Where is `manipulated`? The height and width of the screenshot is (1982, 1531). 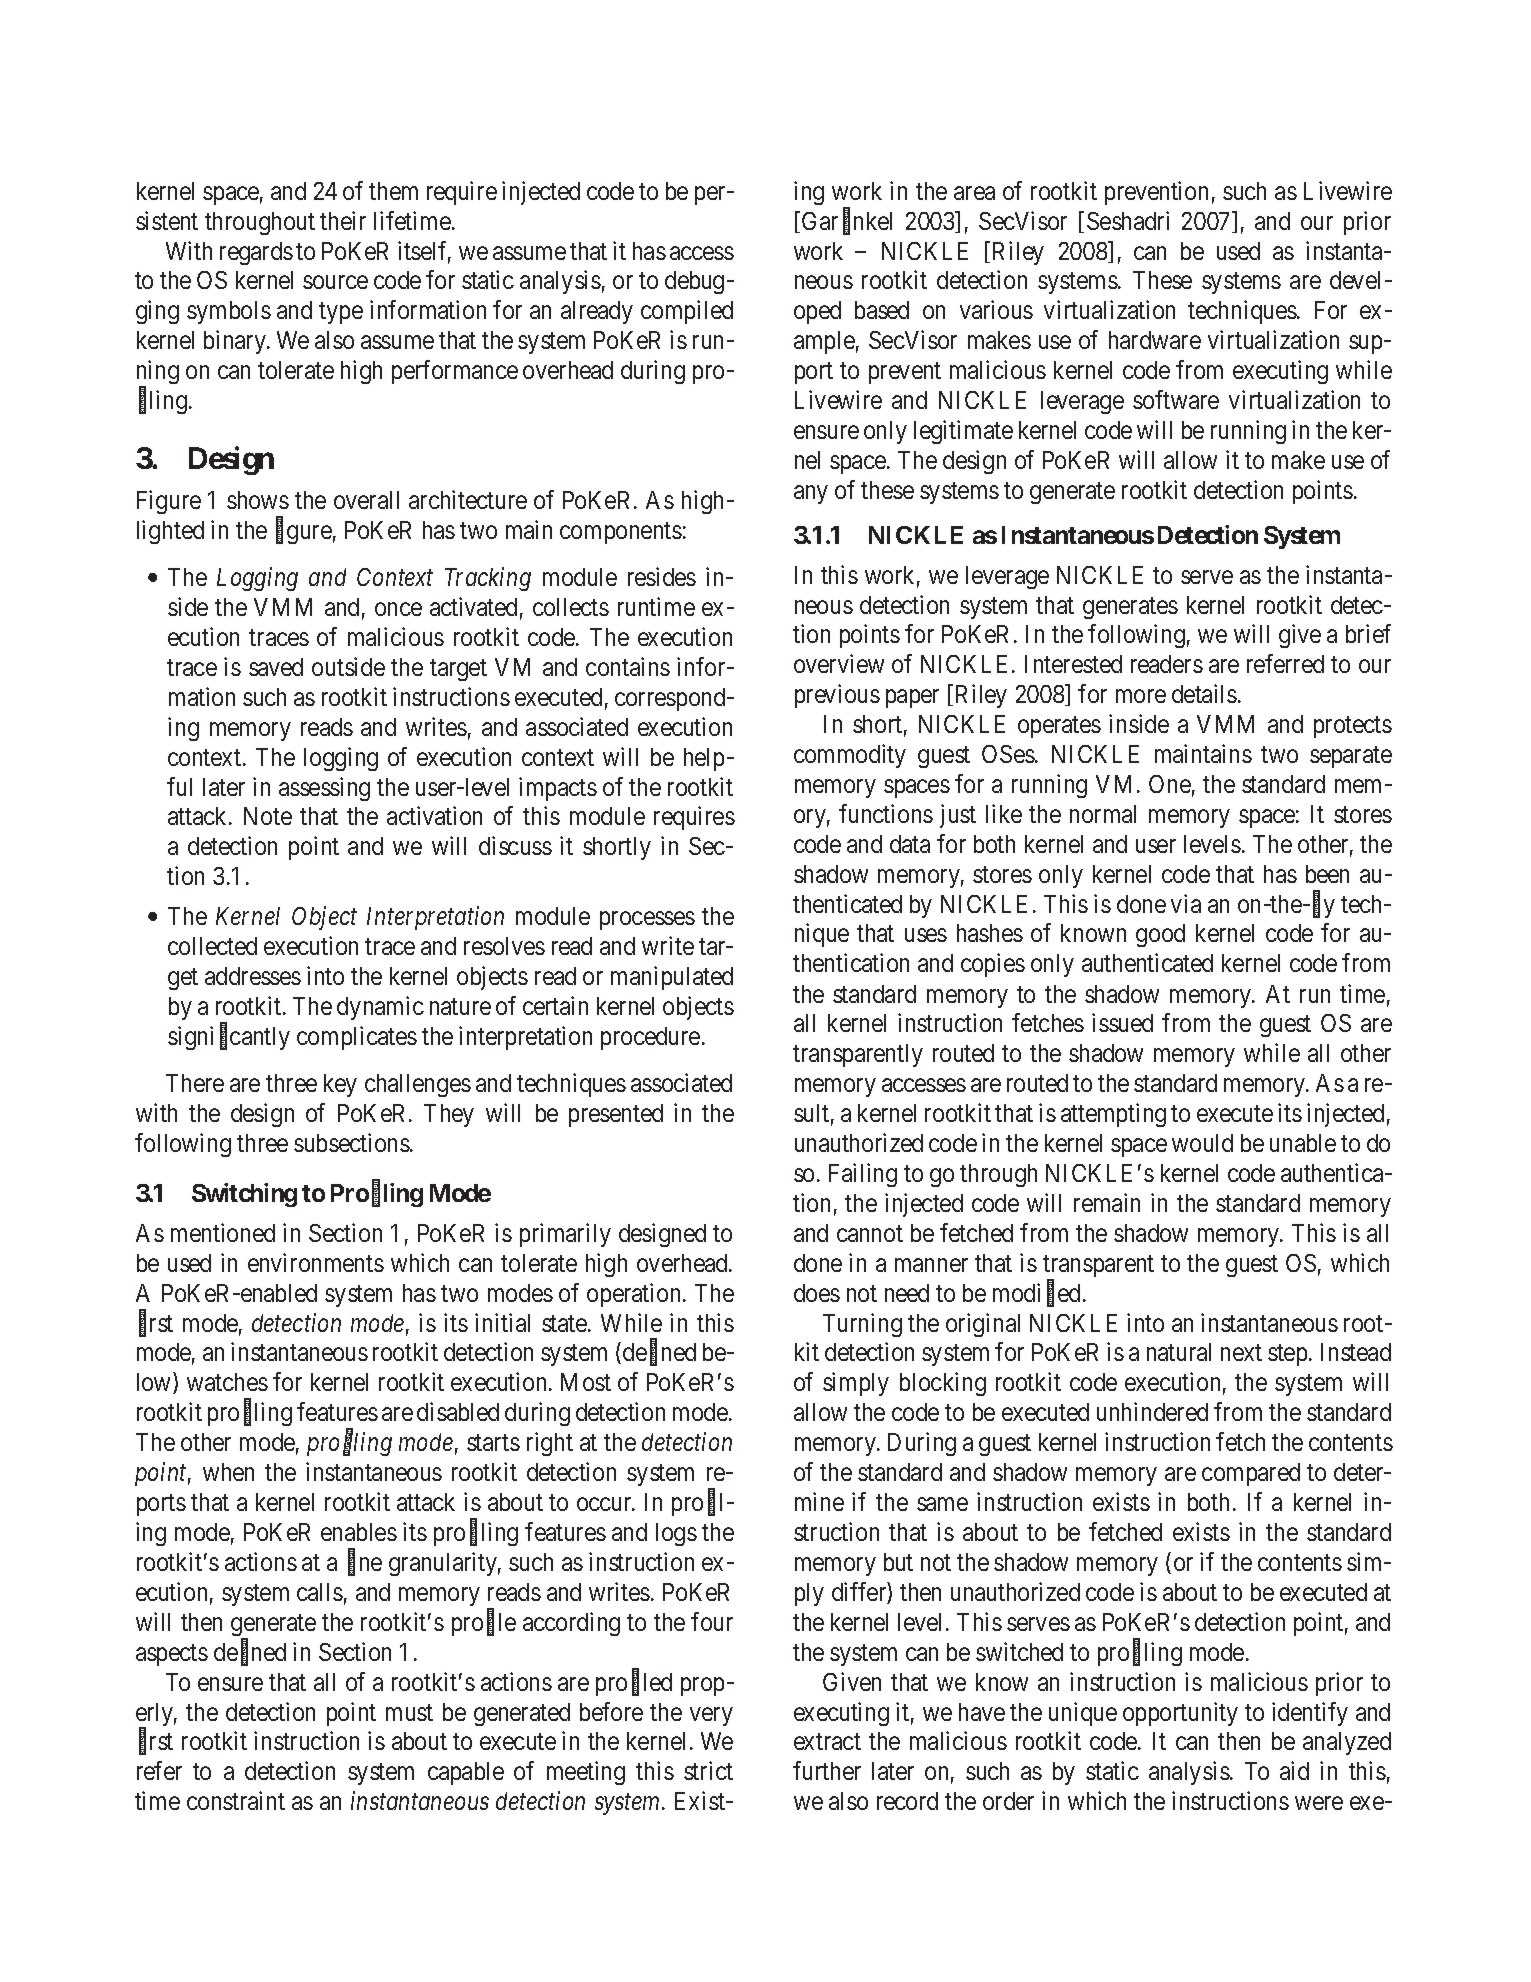
manipulated is located at coordinates (672, 978).
